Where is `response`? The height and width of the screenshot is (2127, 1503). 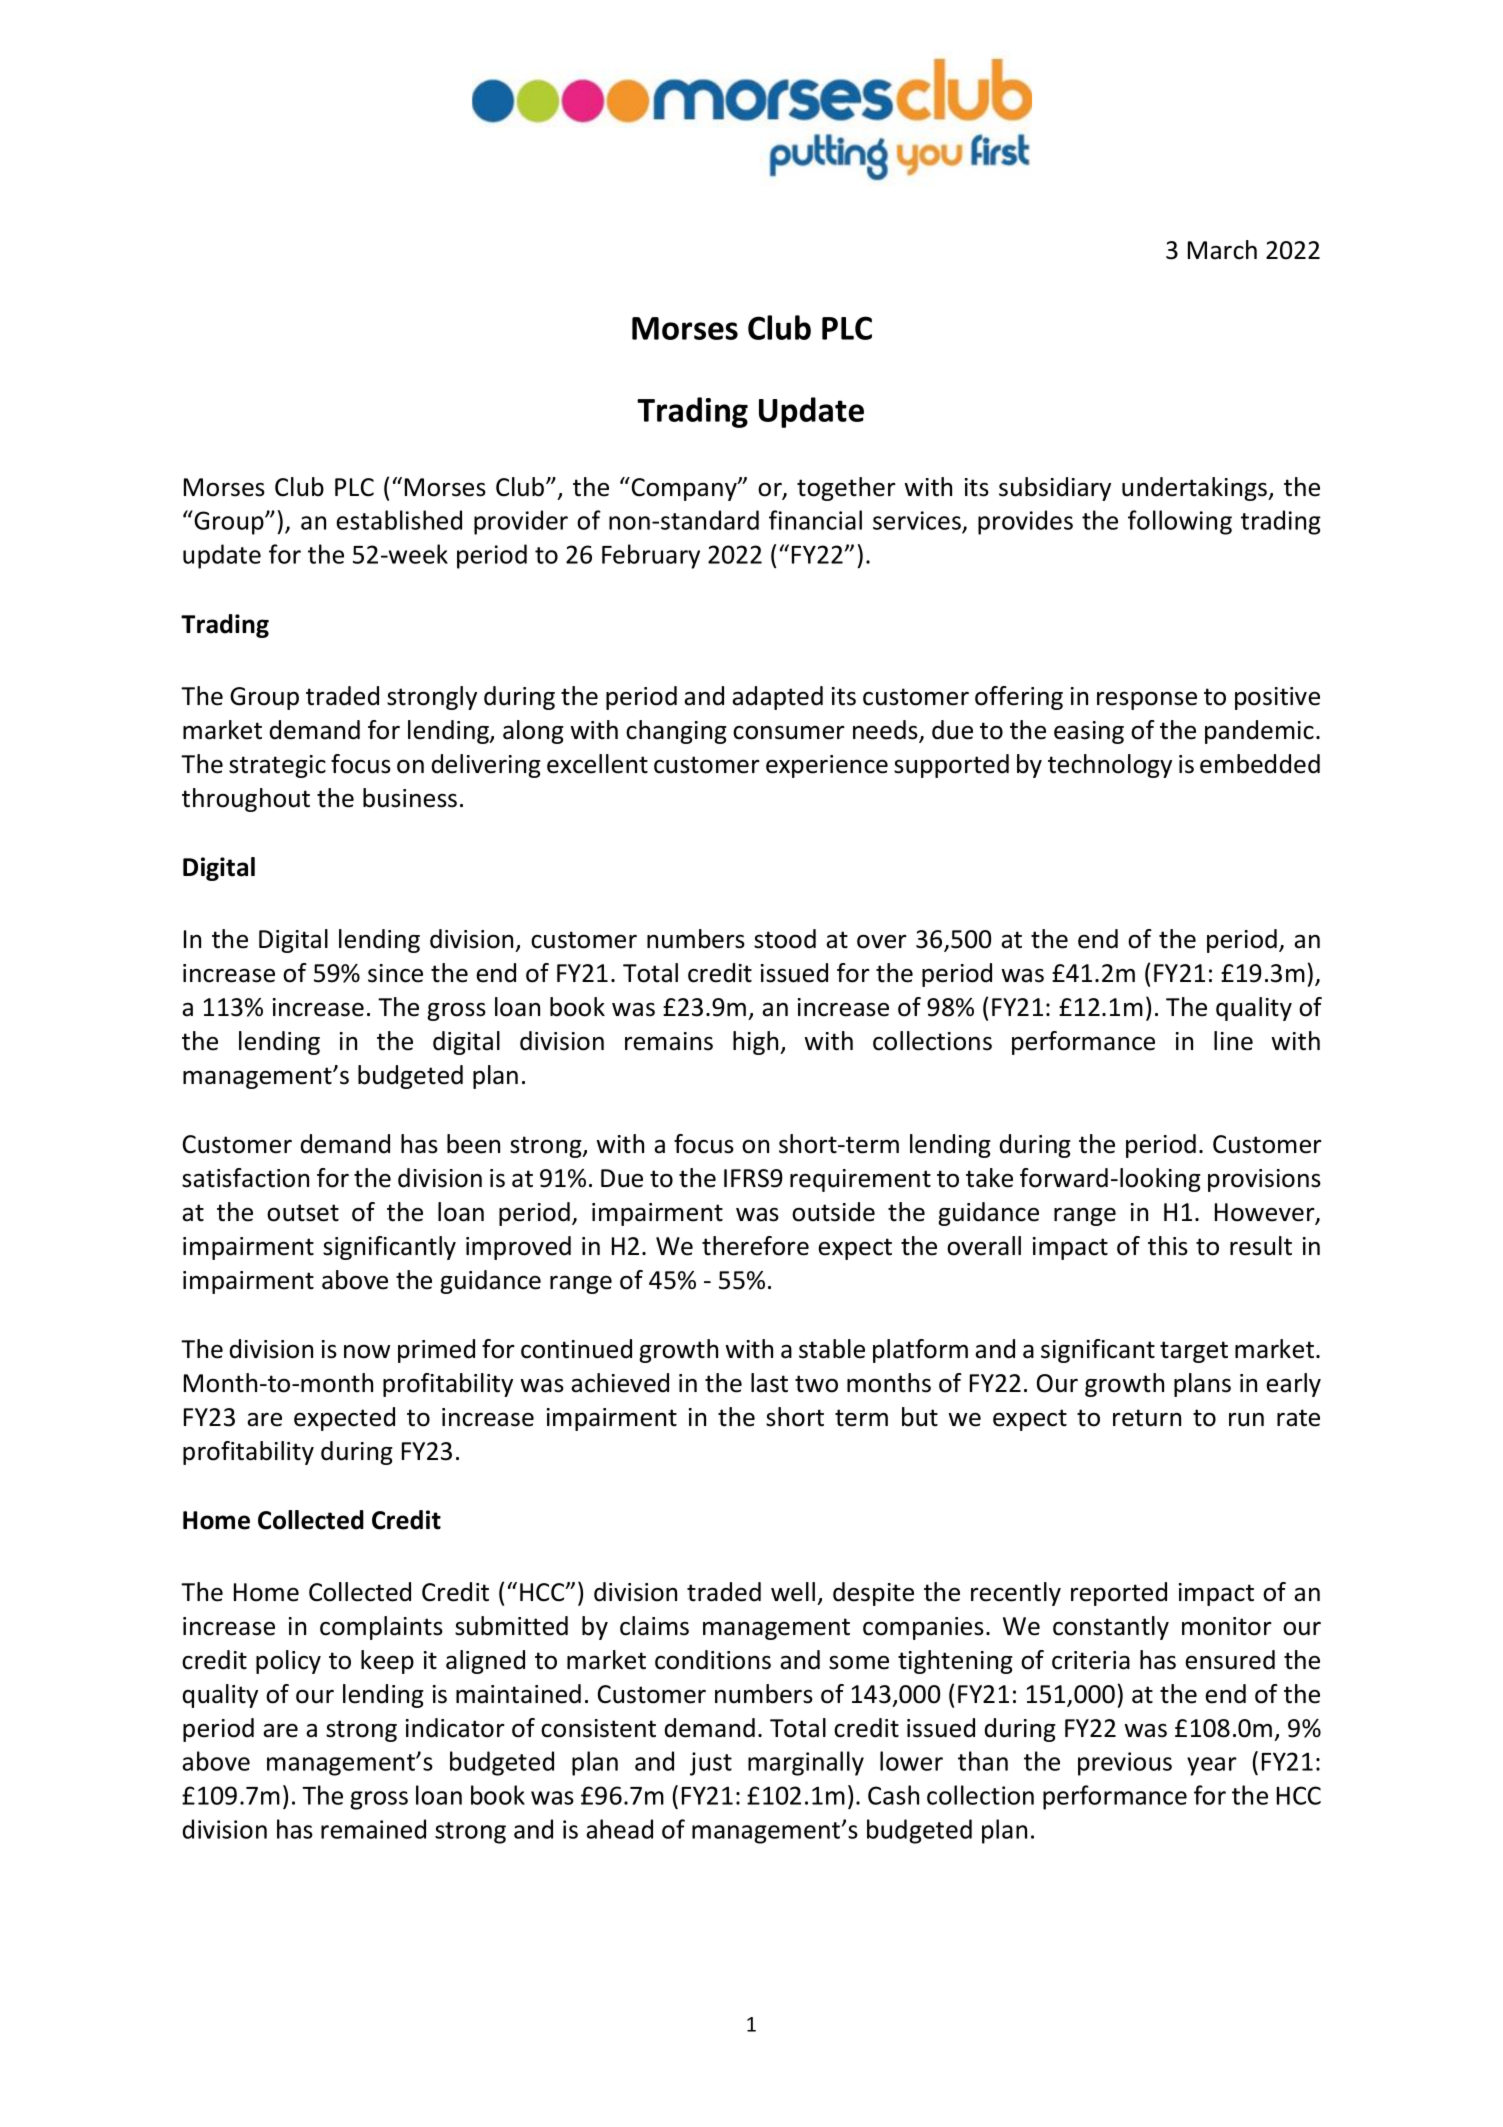 response is located at coordinates (1147, 700).
